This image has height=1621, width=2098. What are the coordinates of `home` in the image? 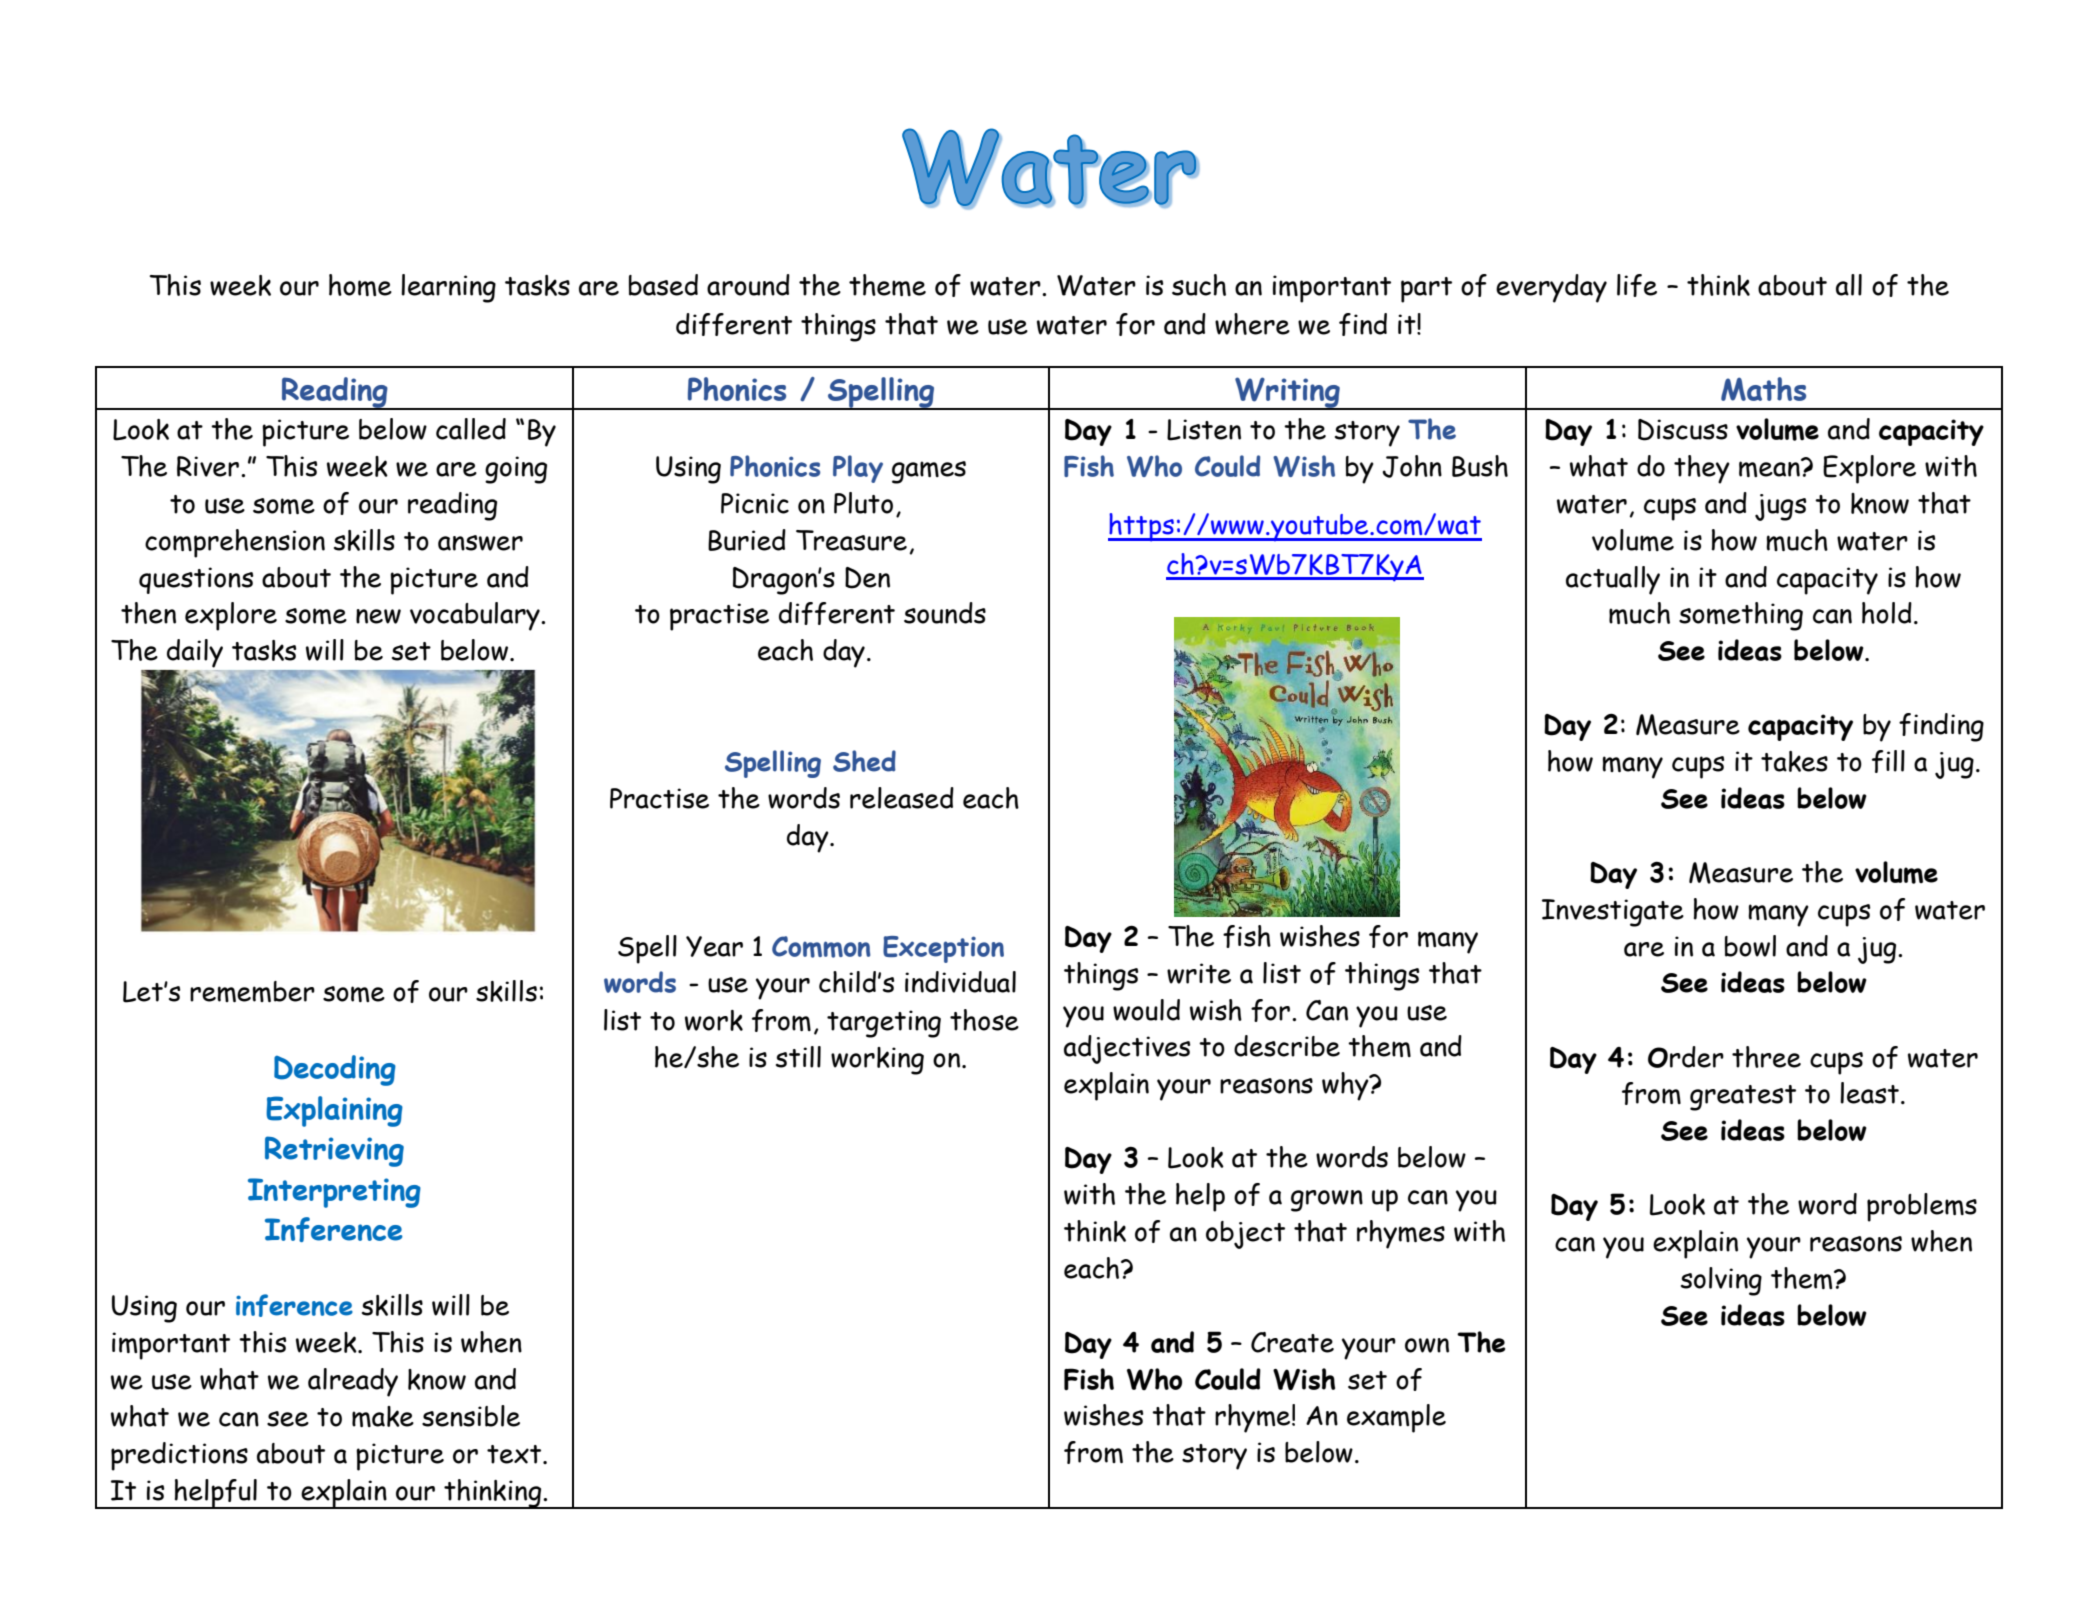 It's located at (360, 285).
